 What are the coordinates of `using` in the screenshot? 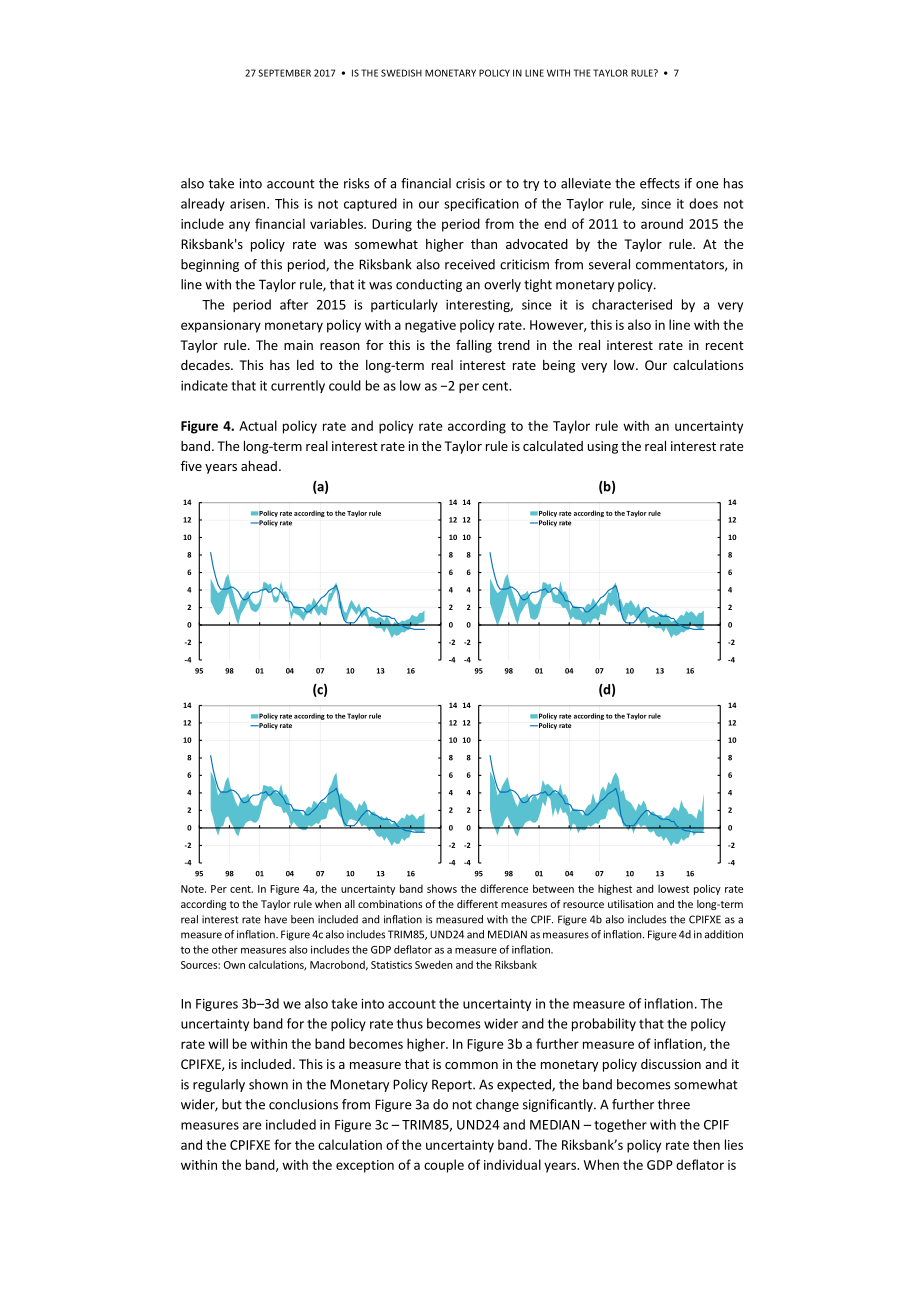 It's located at (603, 447).
